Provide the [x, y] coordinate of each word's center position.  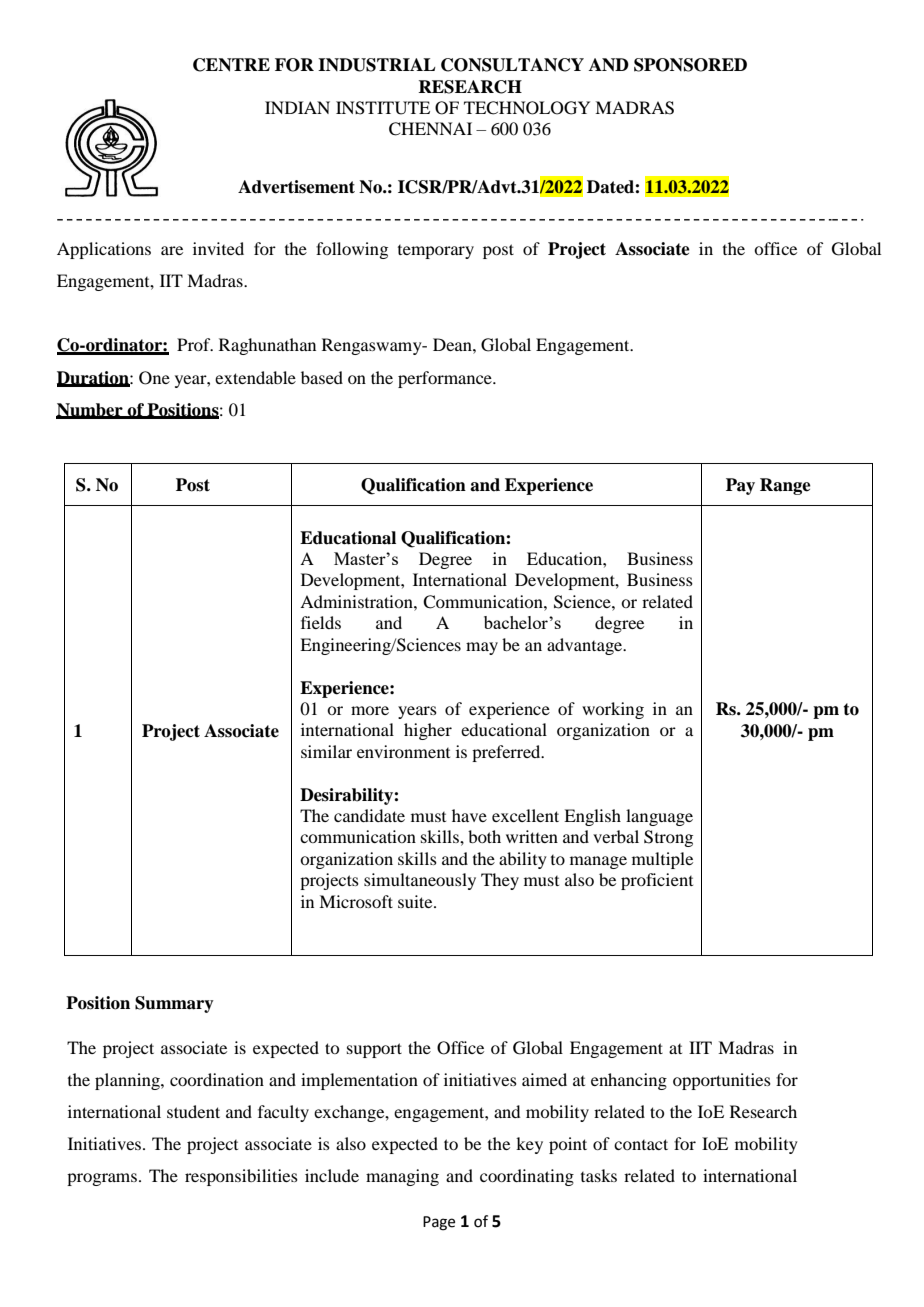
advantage [586, 646]
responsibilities [241, 1177]
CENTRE [231, 65]
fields [321, 622]
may [482, 648]
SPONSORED [690, 65]
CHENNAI [430, 129]
